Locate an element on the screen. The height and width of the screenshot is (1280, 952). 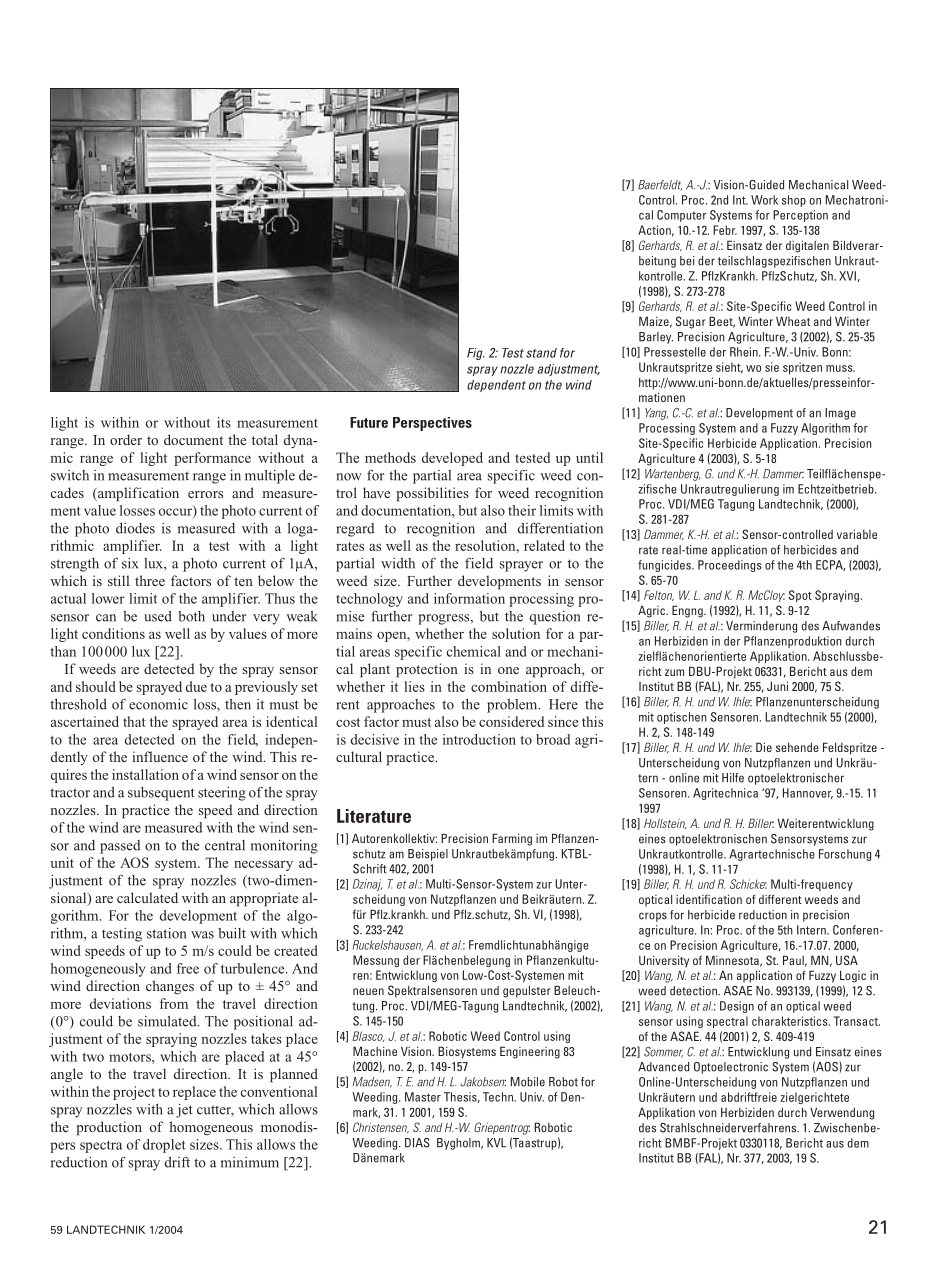
Juni is located at coordinates (777, 686).
